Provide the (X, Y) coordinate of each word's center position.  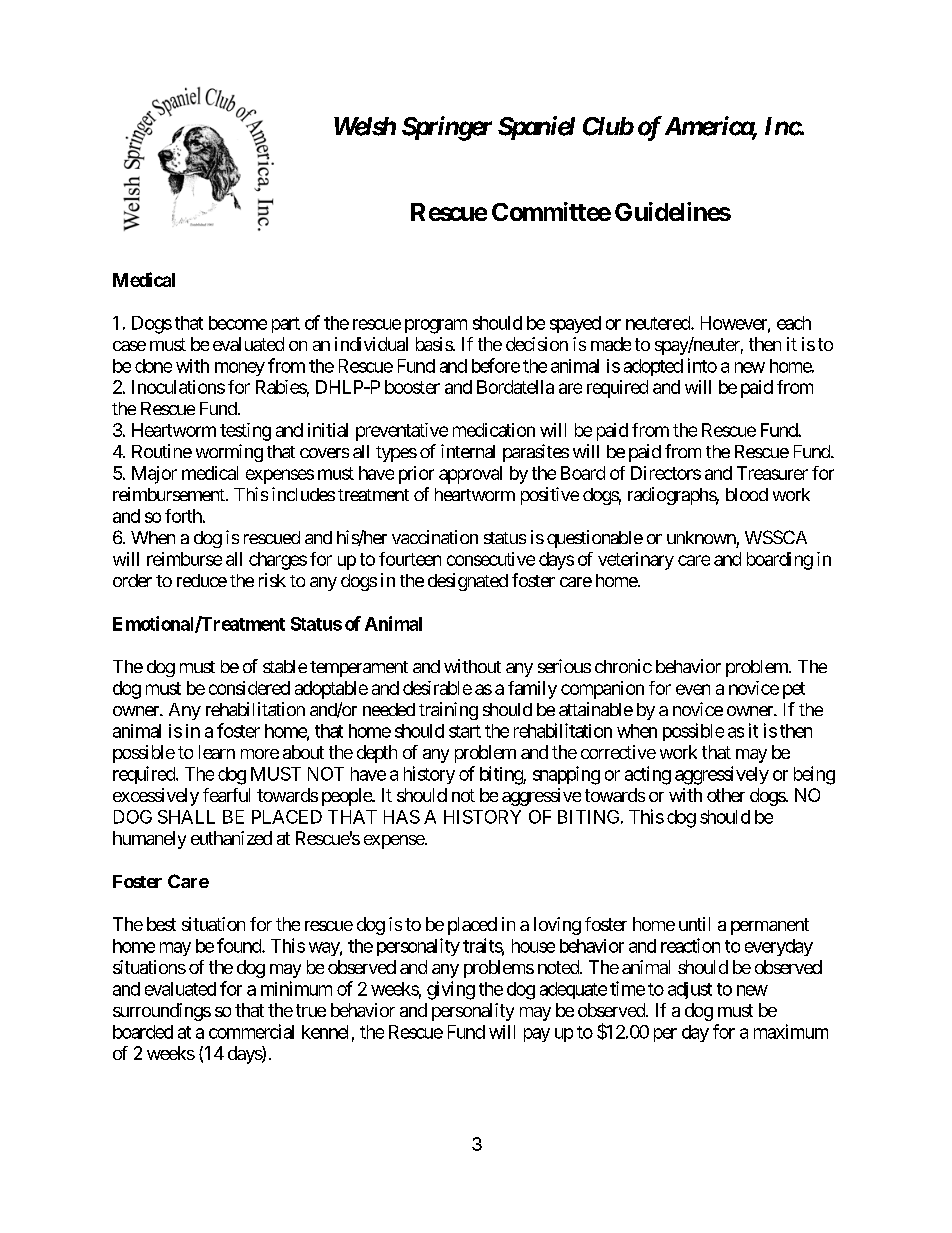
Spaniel (536, 128)
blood (747, 494)
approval (470, 475)
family (532, 690)
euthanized (231, 838)
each (794, 323)
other (726, 795)
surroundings (162, 1012)
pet (794, 690)
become (238, 323)
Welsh (365, 126)
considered (249, 688)
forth (183, 516)
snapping (566, 775)
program (436, 326)
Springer (447, 128)
